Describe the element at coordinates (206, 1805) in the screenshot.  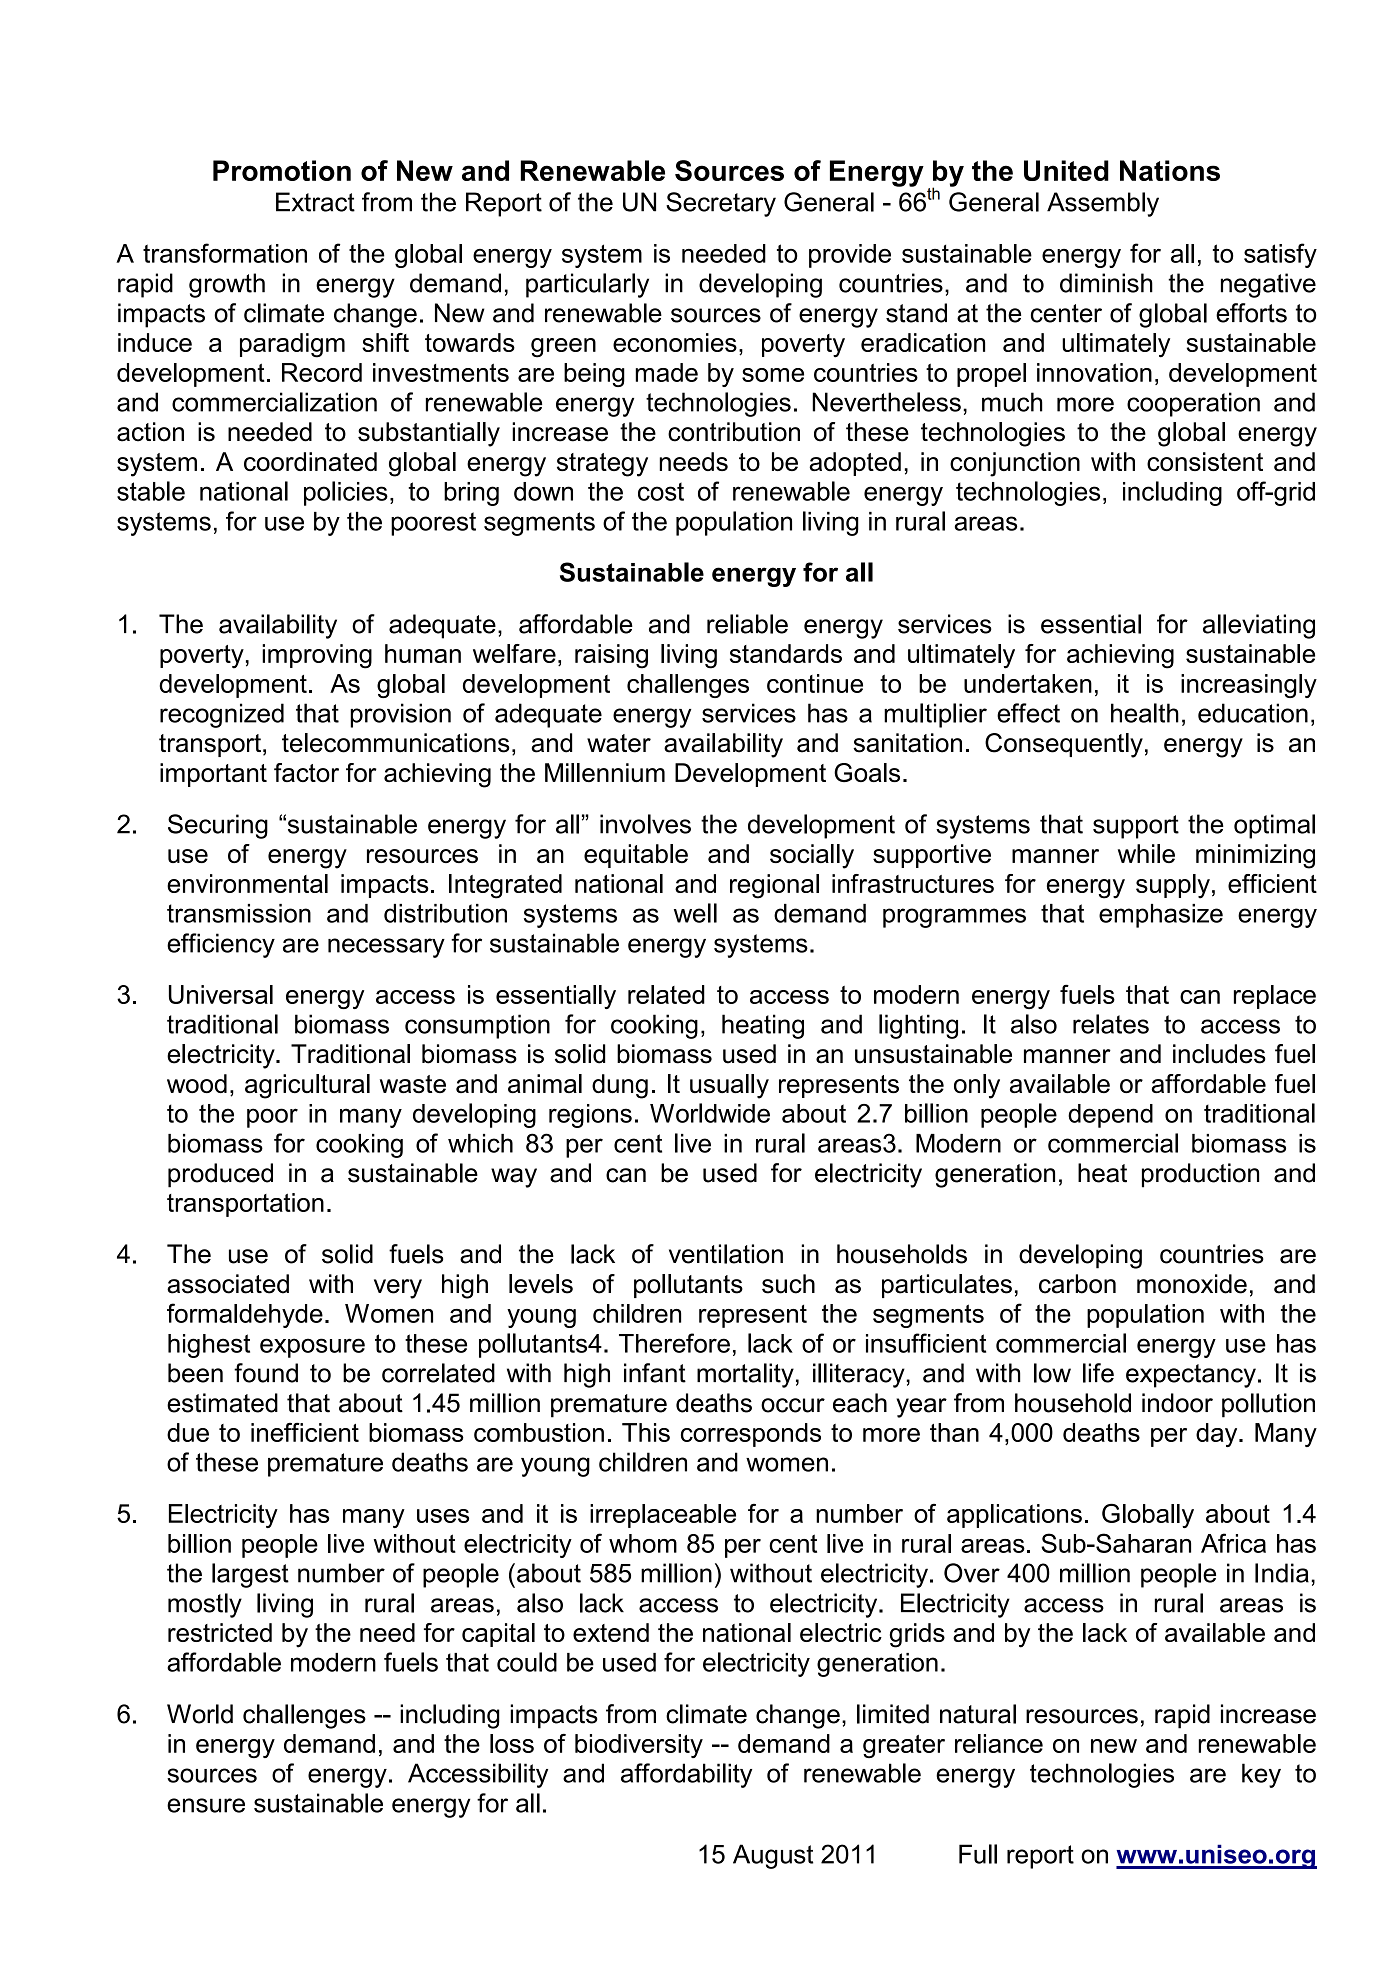
I see `ensure` at that location.
